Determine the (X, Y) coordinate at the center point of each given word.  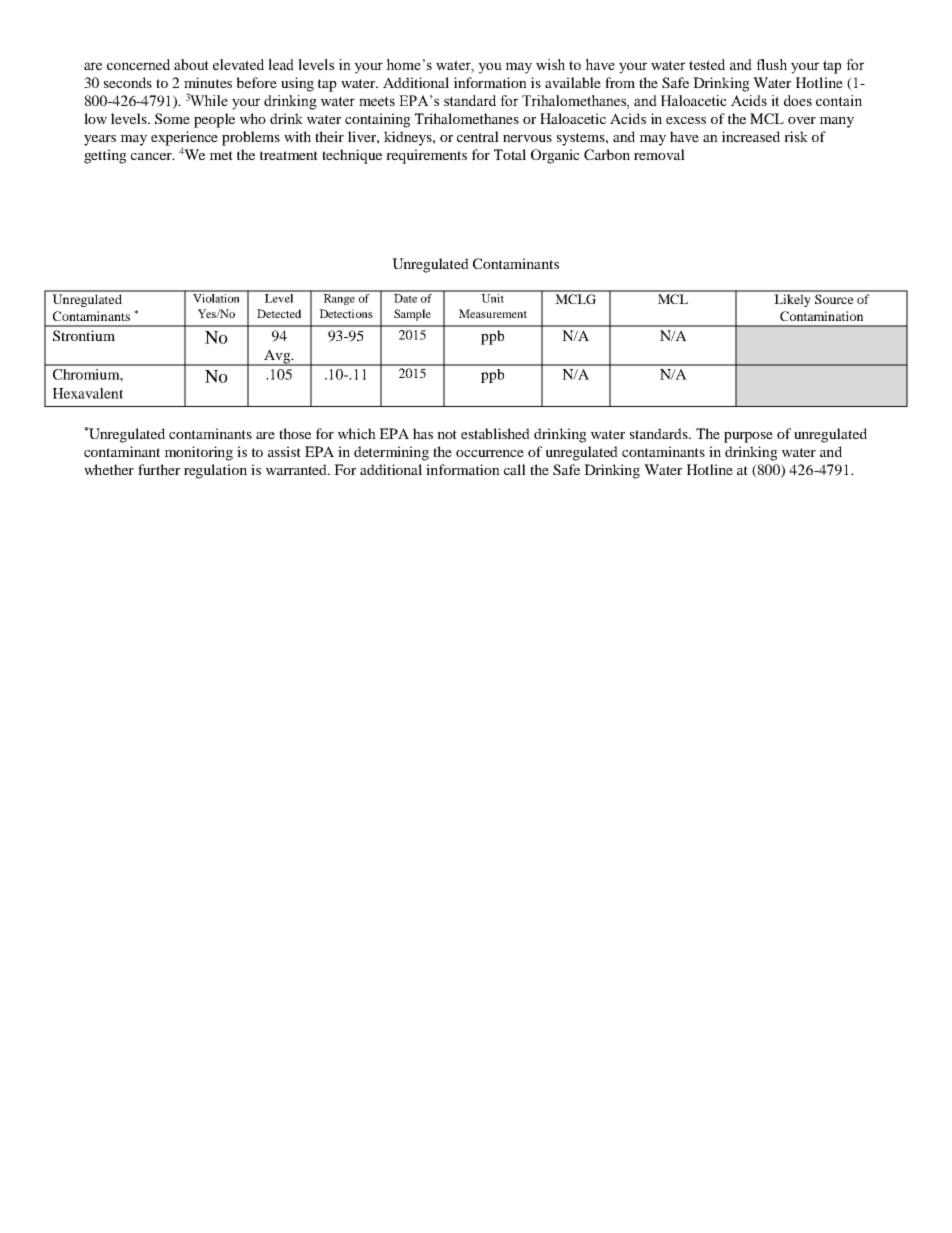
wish (550, 64)
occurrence (490, 453)
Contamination (821, 316)
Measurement (493, 313)
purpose (748, 437)
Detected (279, 313)
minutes (208, 82)
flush (771, 64)
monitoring (198, 453)
